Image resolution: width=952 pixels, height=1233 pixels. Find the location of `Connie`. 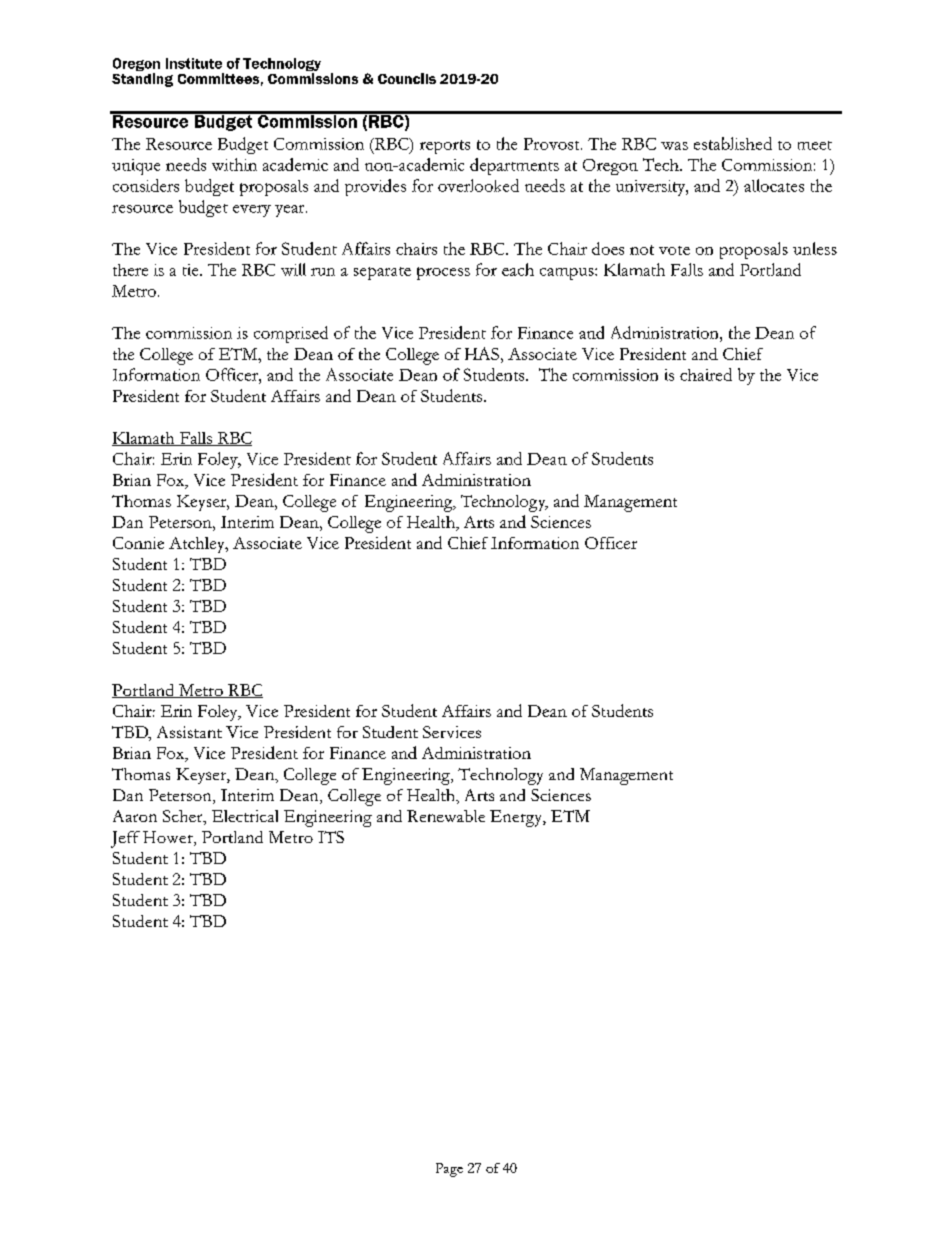

Connie is located at coordinates (138, 543).
